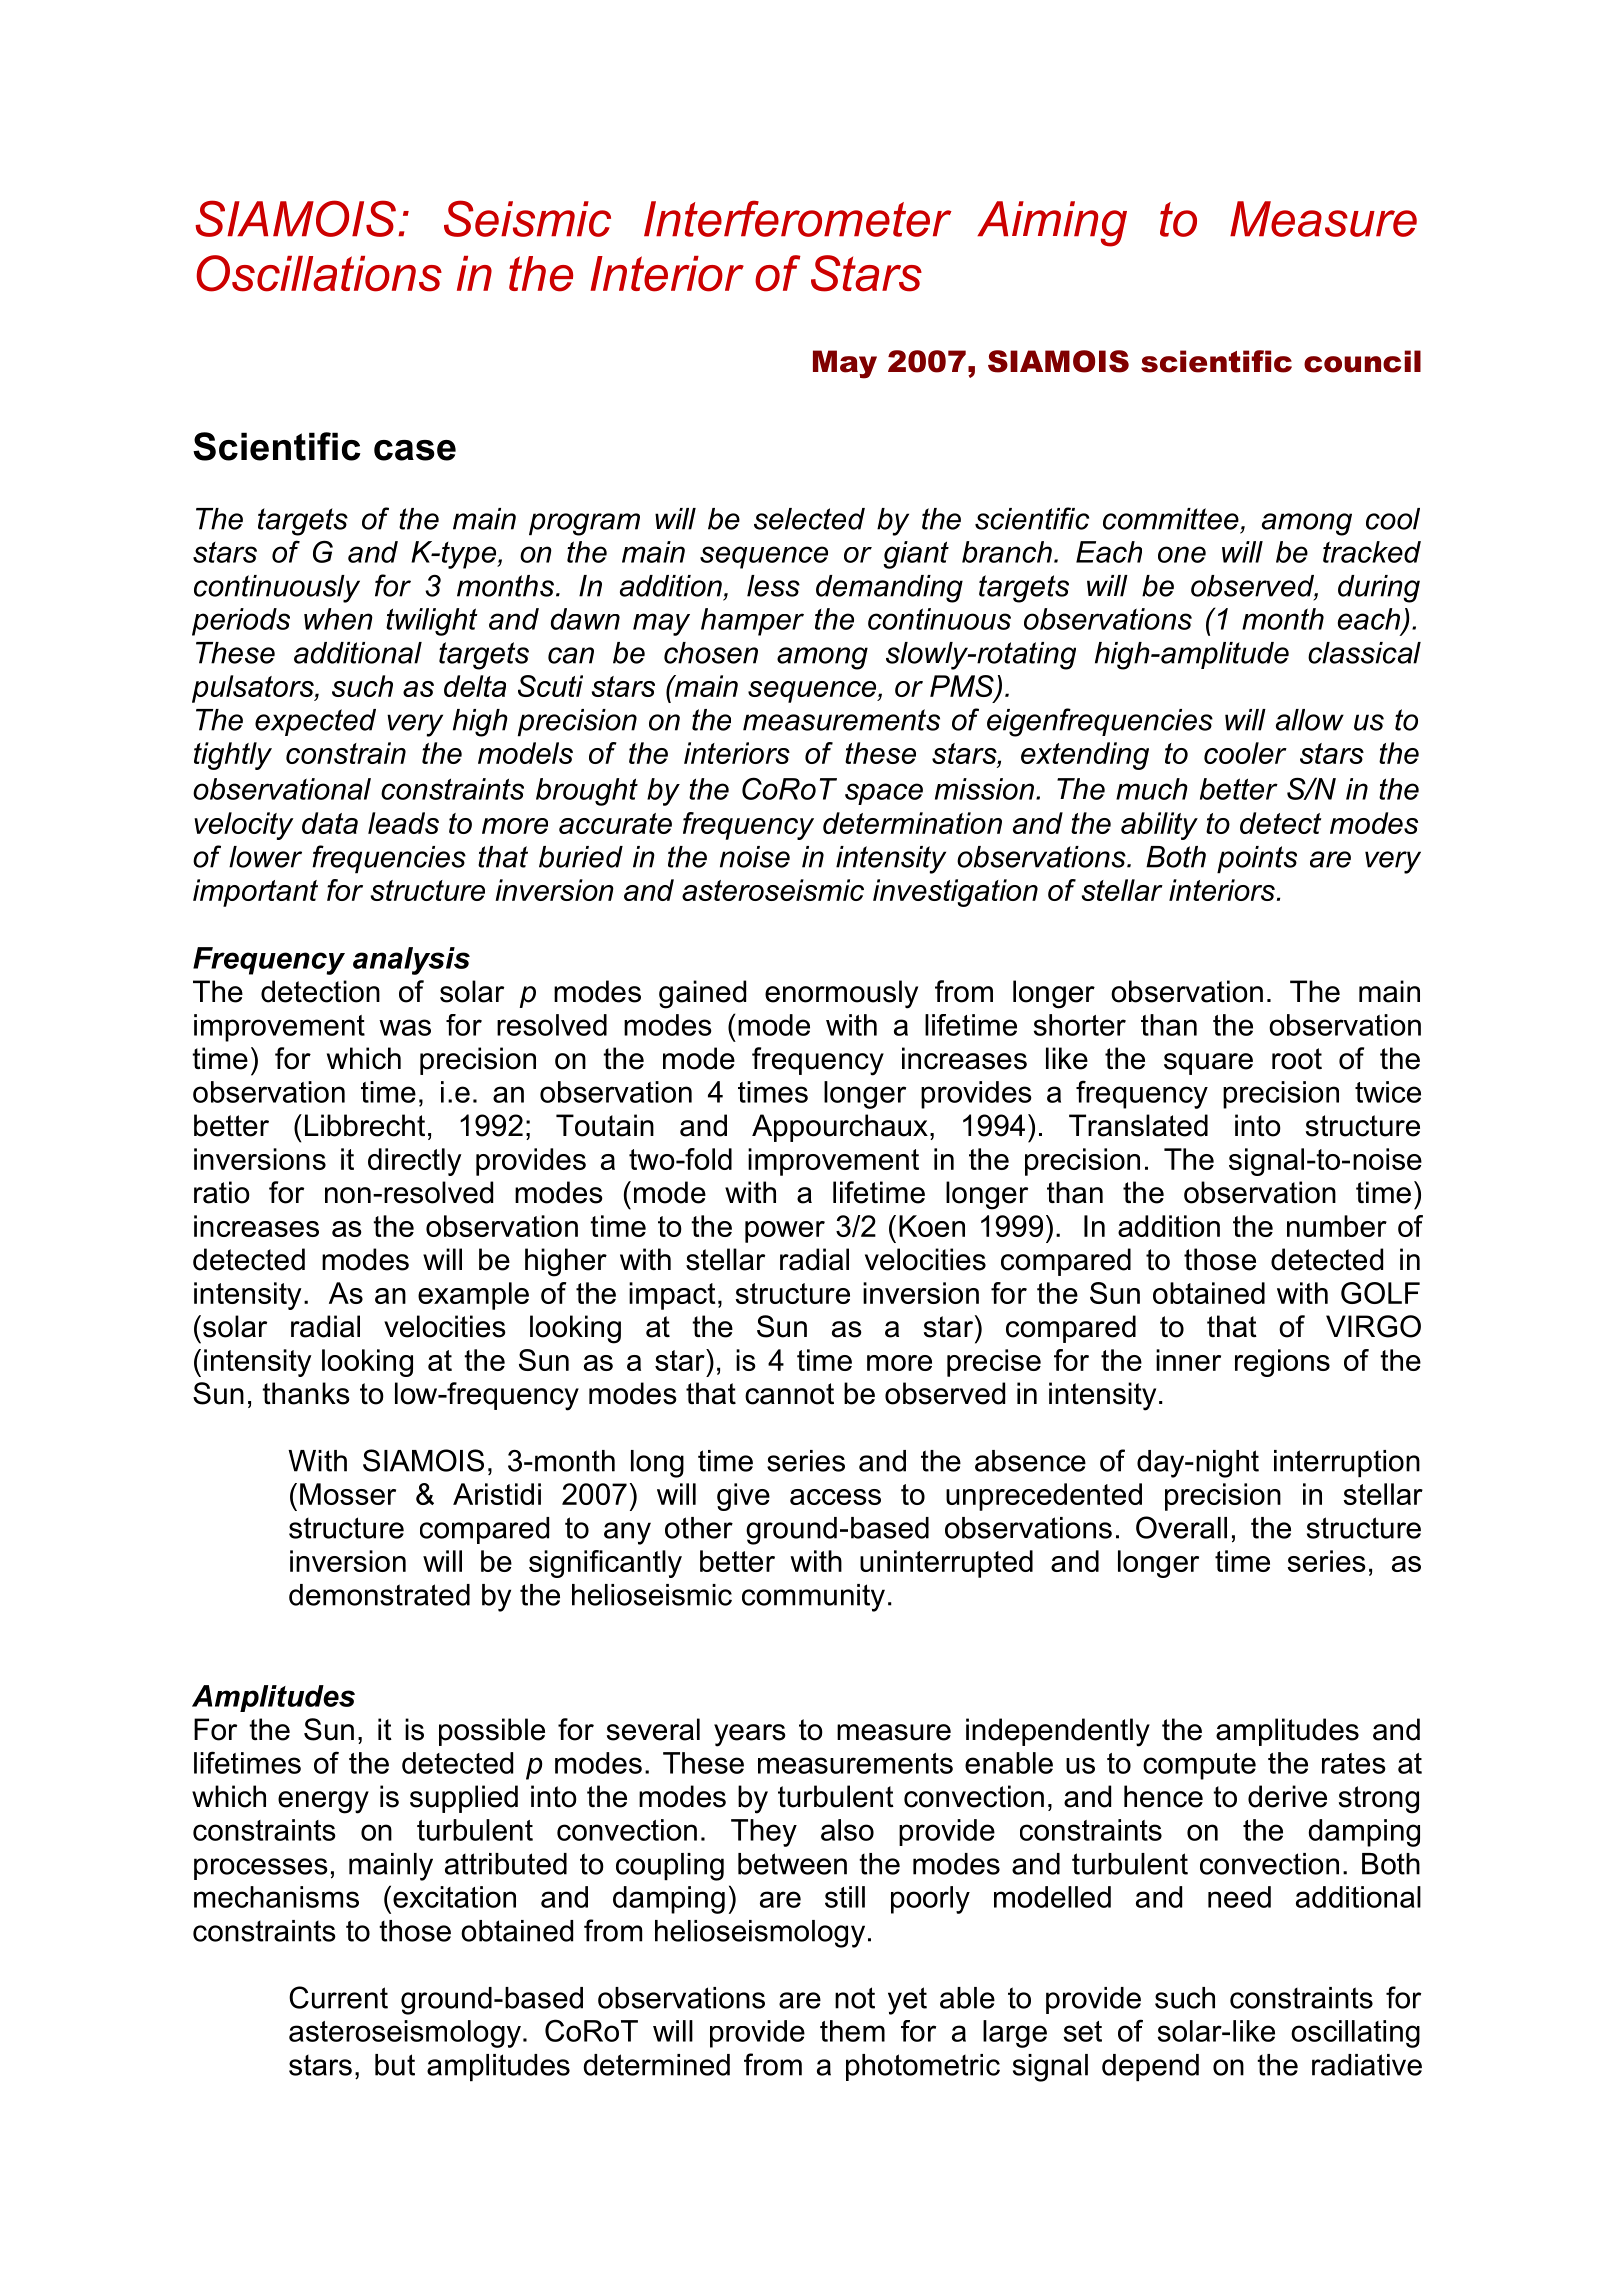 The image size is (1614, 2285). Describe the element at coordinates (338, 1997) in the screenshot. I see `Current` at that location.
